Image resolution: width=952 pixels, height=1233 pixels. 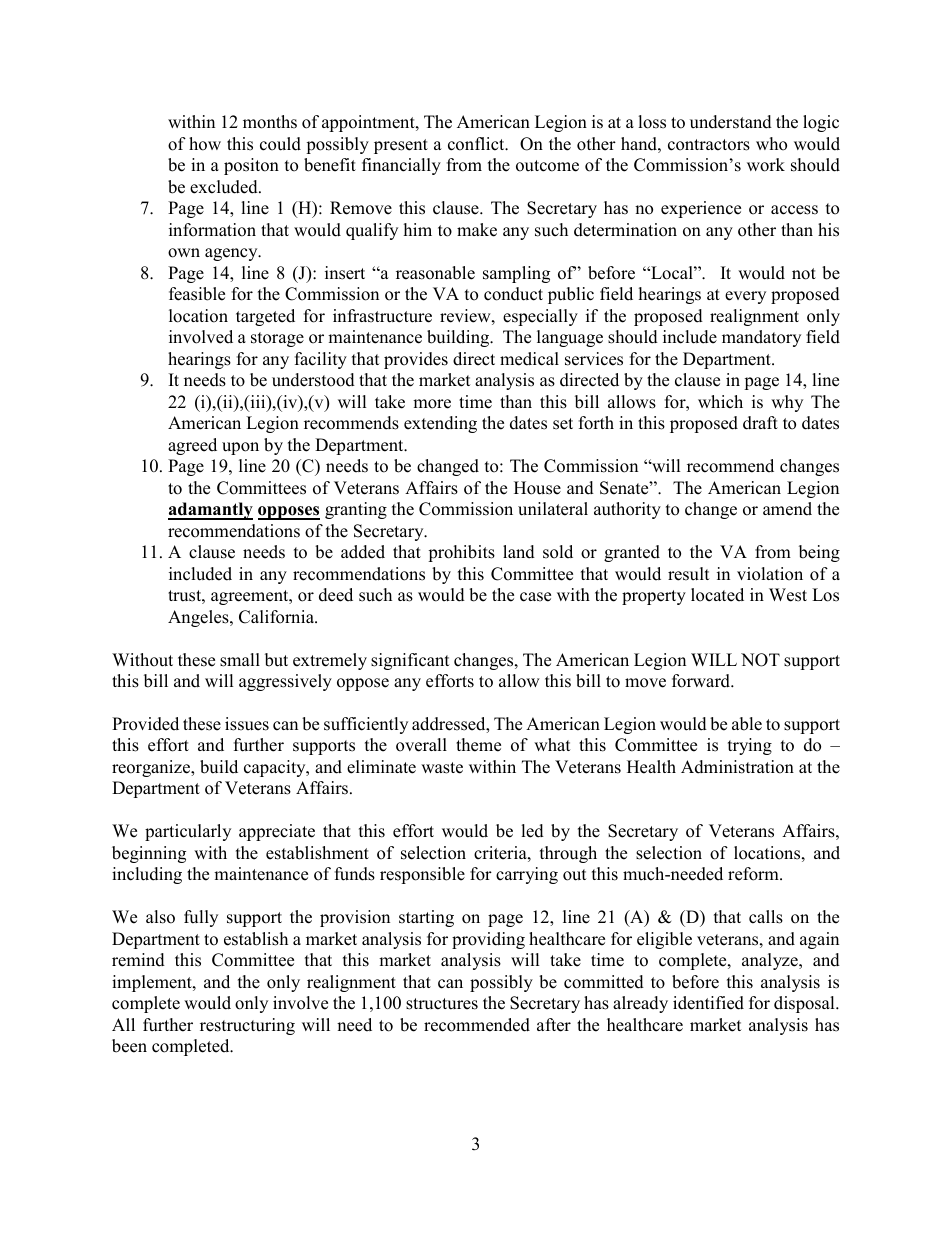 I want to click on contractors, so click(x=709, y=145).
